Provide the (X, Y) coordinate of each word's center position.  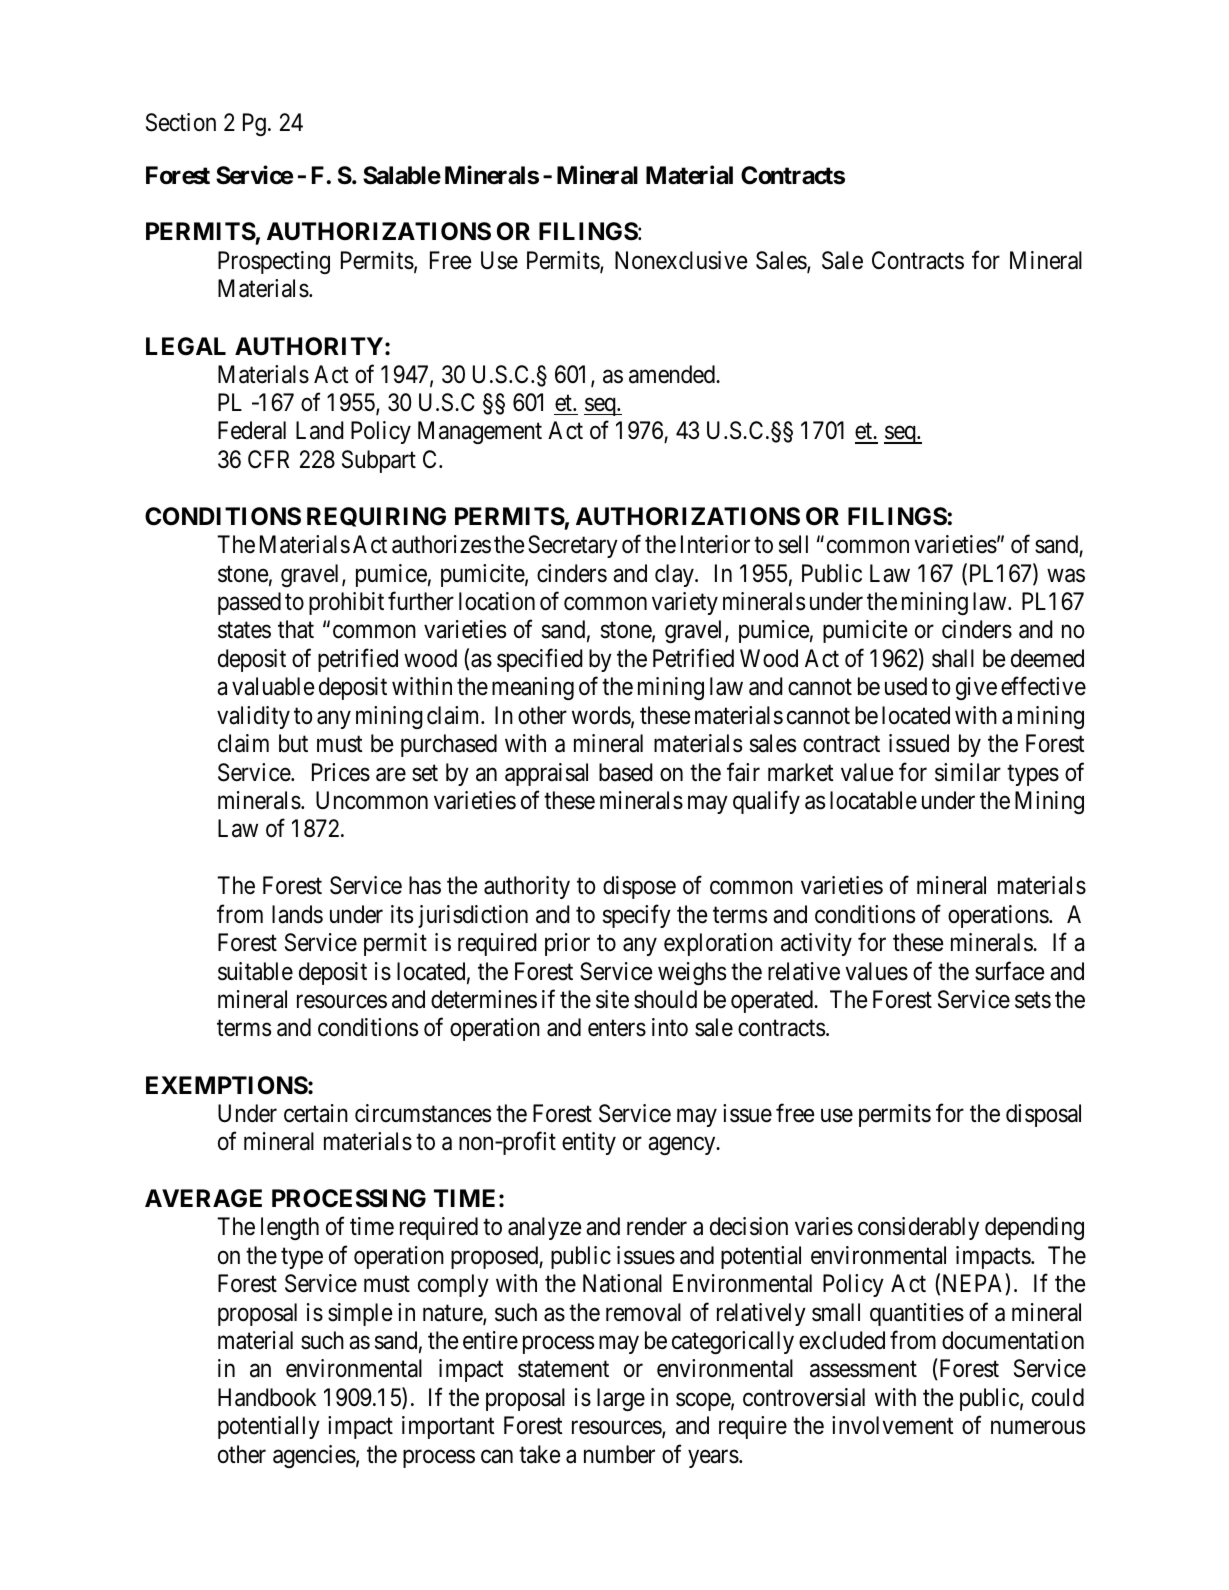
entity (589, 1143)
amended (673, 374)
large (621, 1399)
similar (968, 772)
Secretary (573, 546)
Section (181, 122)
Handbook (267, 1397)
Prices (341, 772)
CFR (268, 459)
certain (316, 1113)
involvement (893, 1425)
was (1066, 575)
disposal (1043, 1115)
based (626, 772)
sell (793, 544)
